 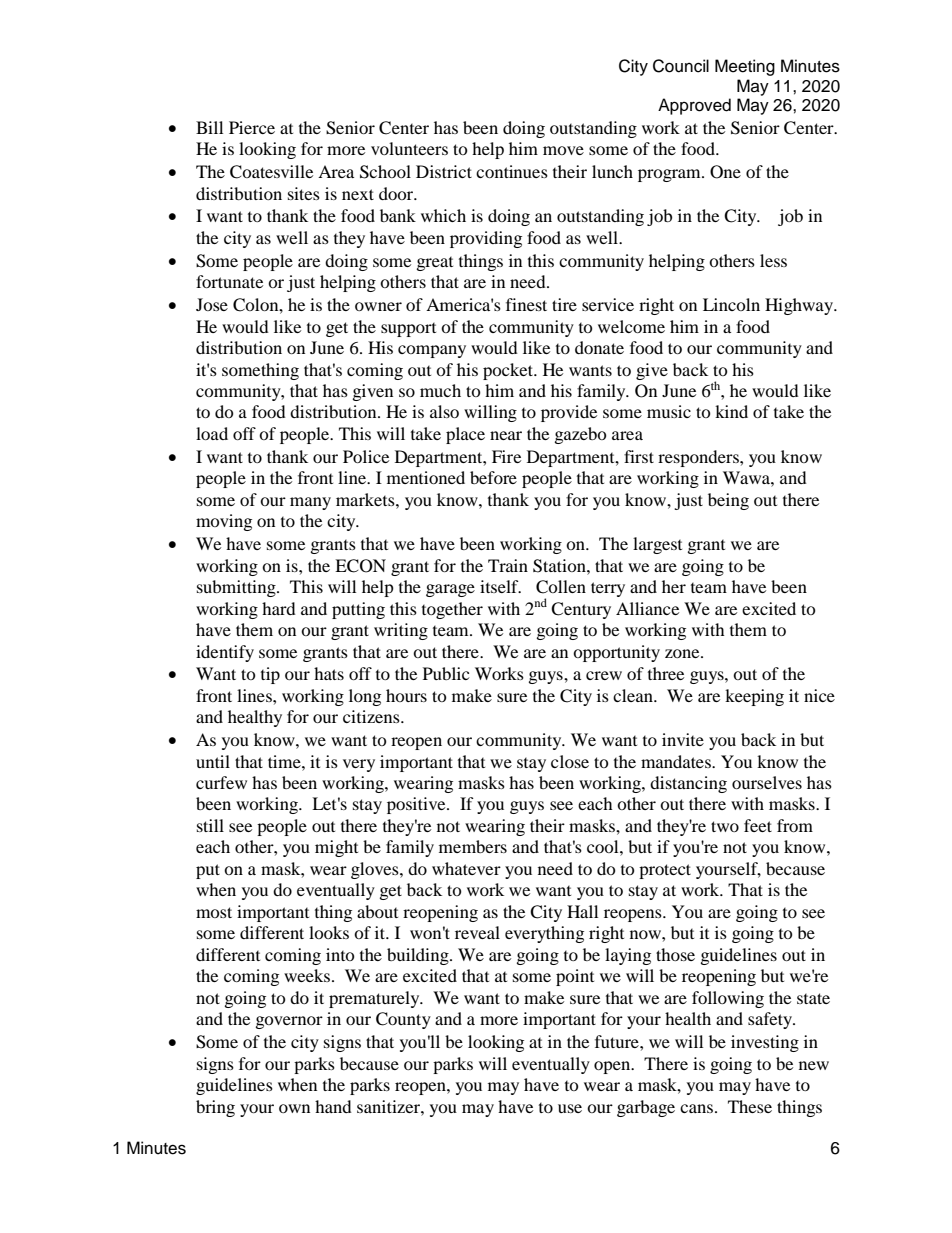 What do you see at coordinates (506, 435) in the screenshot?
I see `near` at bounding box center [506, 435].
